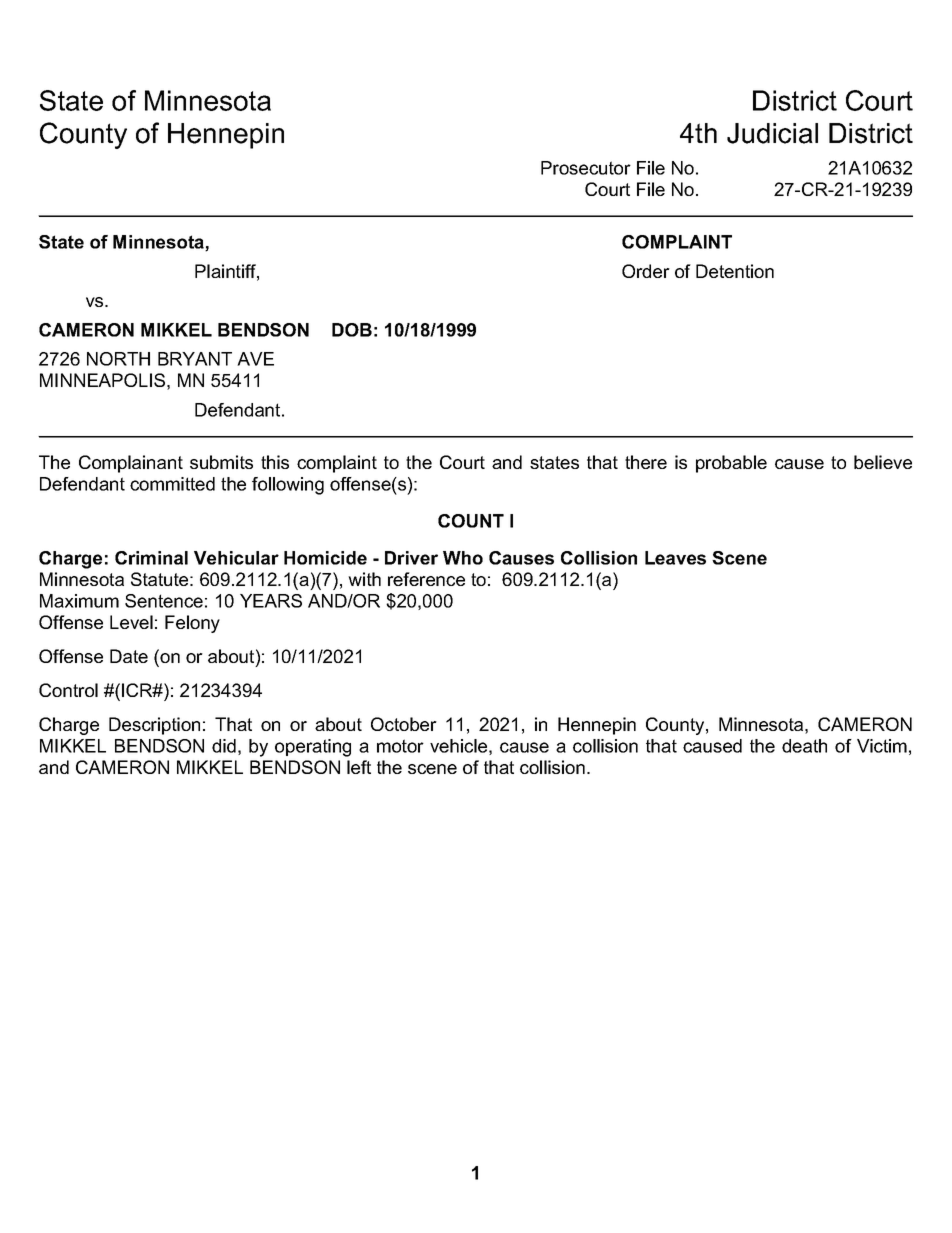 This image has width=952, height=1233. What do you see at coordinates (426, 579) in the image?
I see `reference` at bounding box center [426, 579].
